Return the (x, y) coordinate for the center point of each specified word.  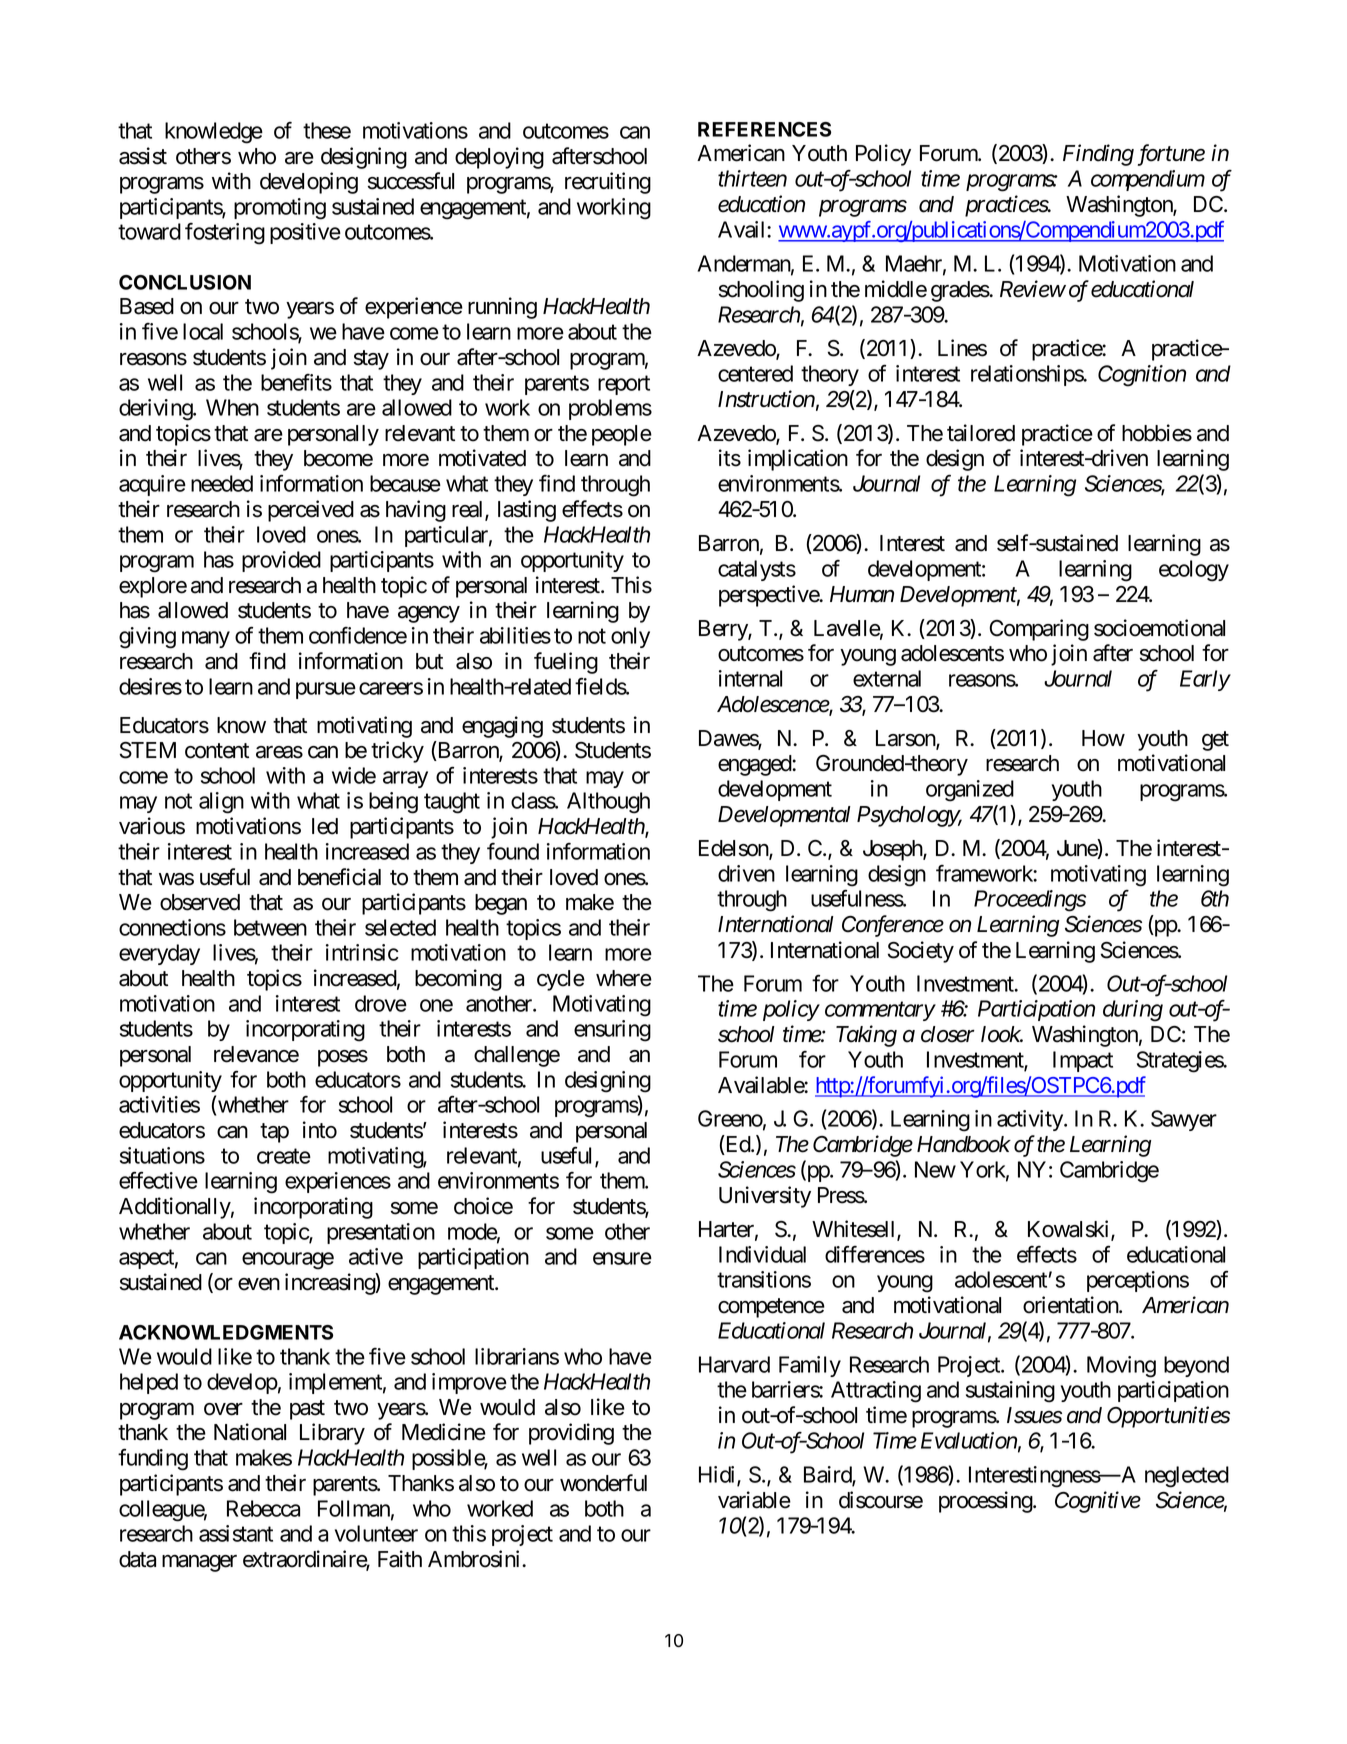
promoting (280, 209)
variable (754, 1500)
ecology (1194, 571)
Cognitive (1098, 1502)
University (765, 1197)
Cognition (1142, 376)
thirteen (752, 178)
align (221, 803)
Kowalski (1070, 1230)
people (622, 435)
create (284, 1156)
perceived (311, 511)
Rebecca (263, 1508)
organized (970, 791)
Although (608, 803)
